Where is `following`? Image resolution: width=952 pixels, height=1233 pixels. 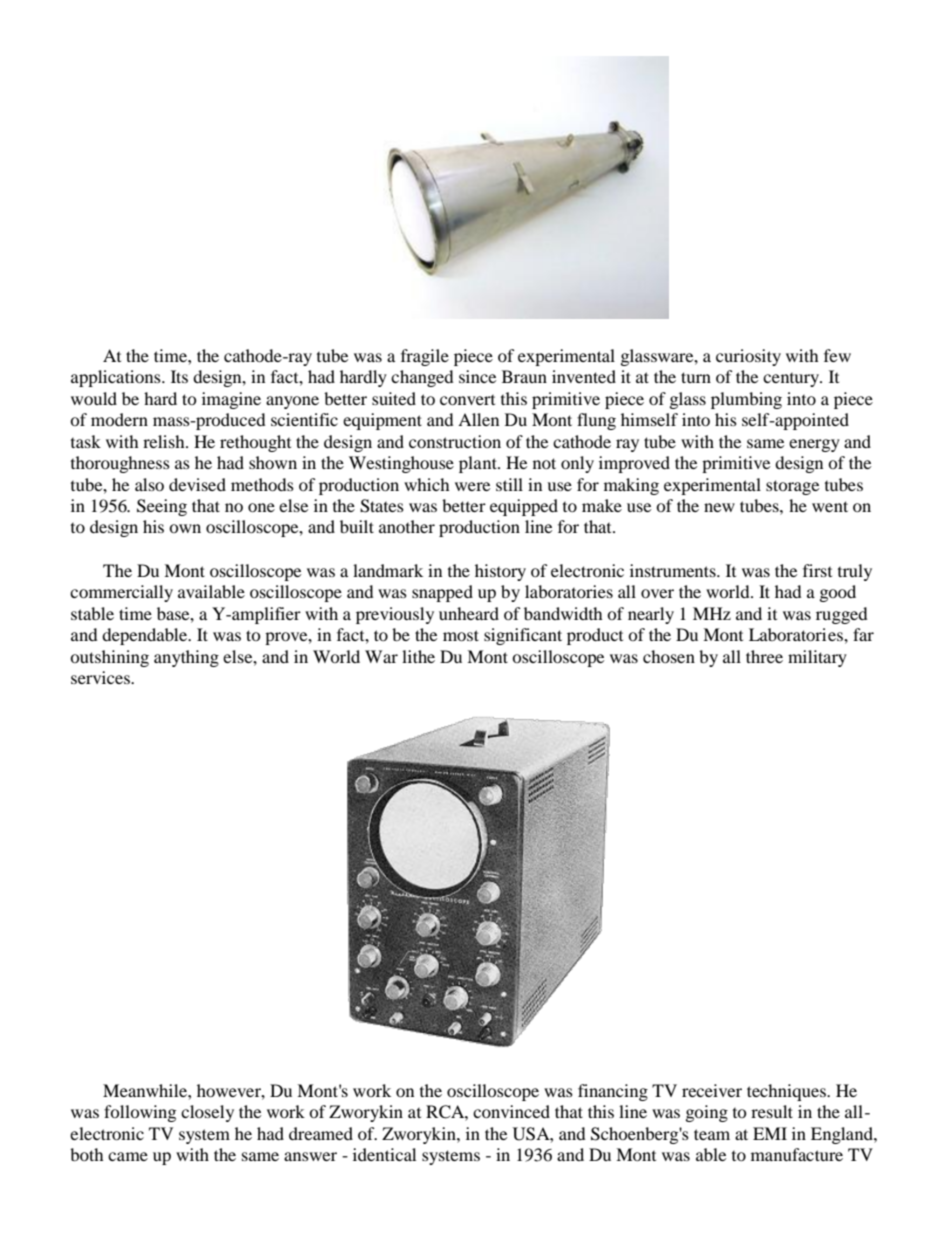 following is located at coordinates (140, 1113).
